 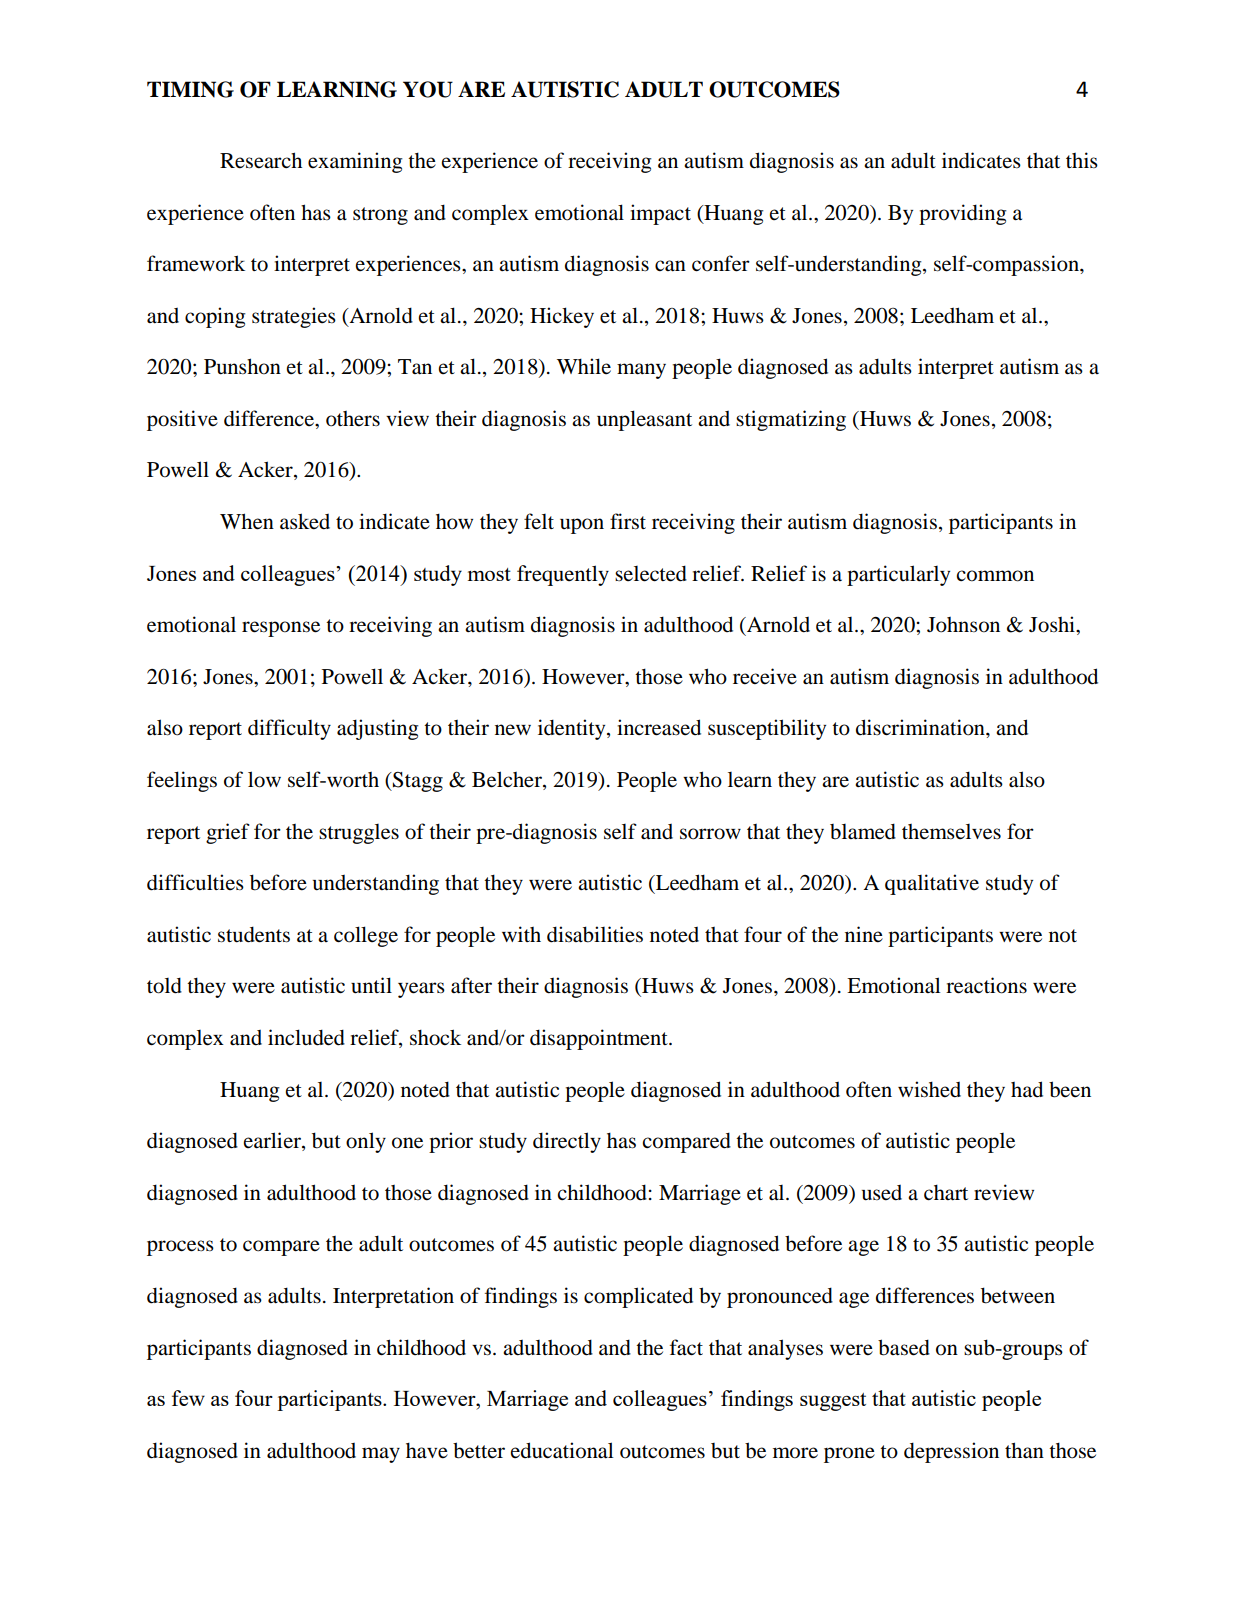 I want to click on low, so click(x=264, y=779).
